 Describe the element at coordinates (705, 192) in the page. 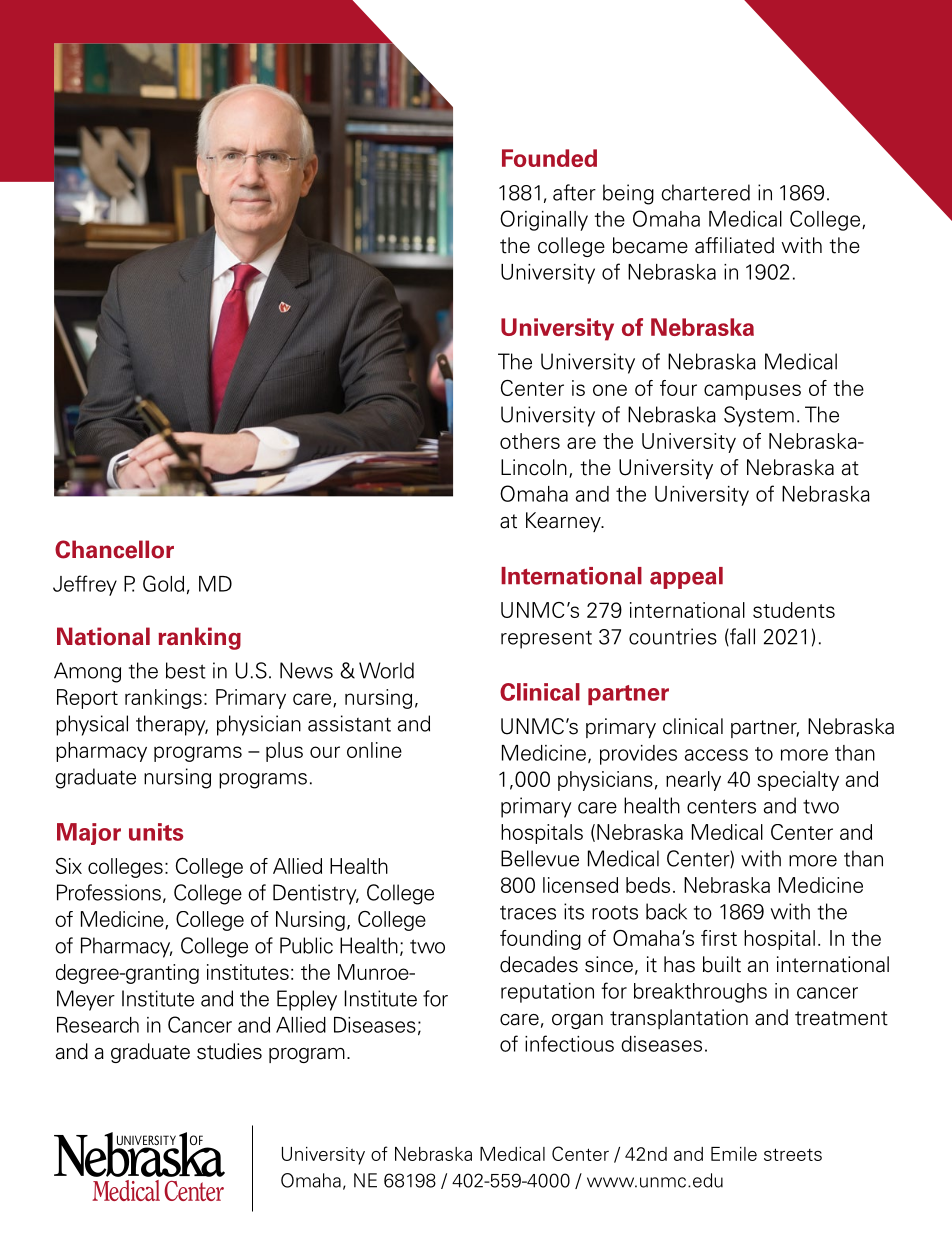

I see `chartered` at that location.
